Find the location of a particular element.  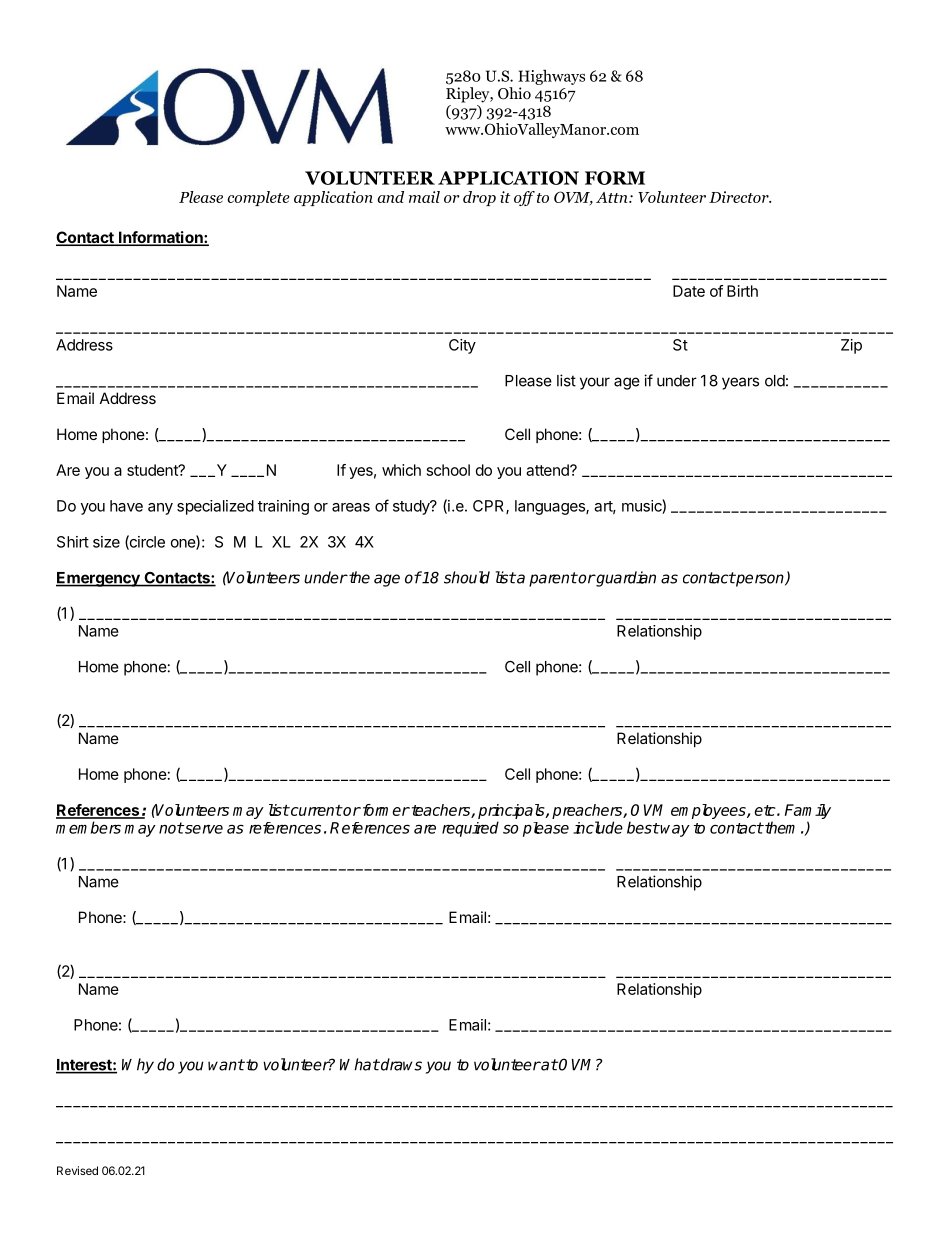

complete is located at coordinates (258, 198).
